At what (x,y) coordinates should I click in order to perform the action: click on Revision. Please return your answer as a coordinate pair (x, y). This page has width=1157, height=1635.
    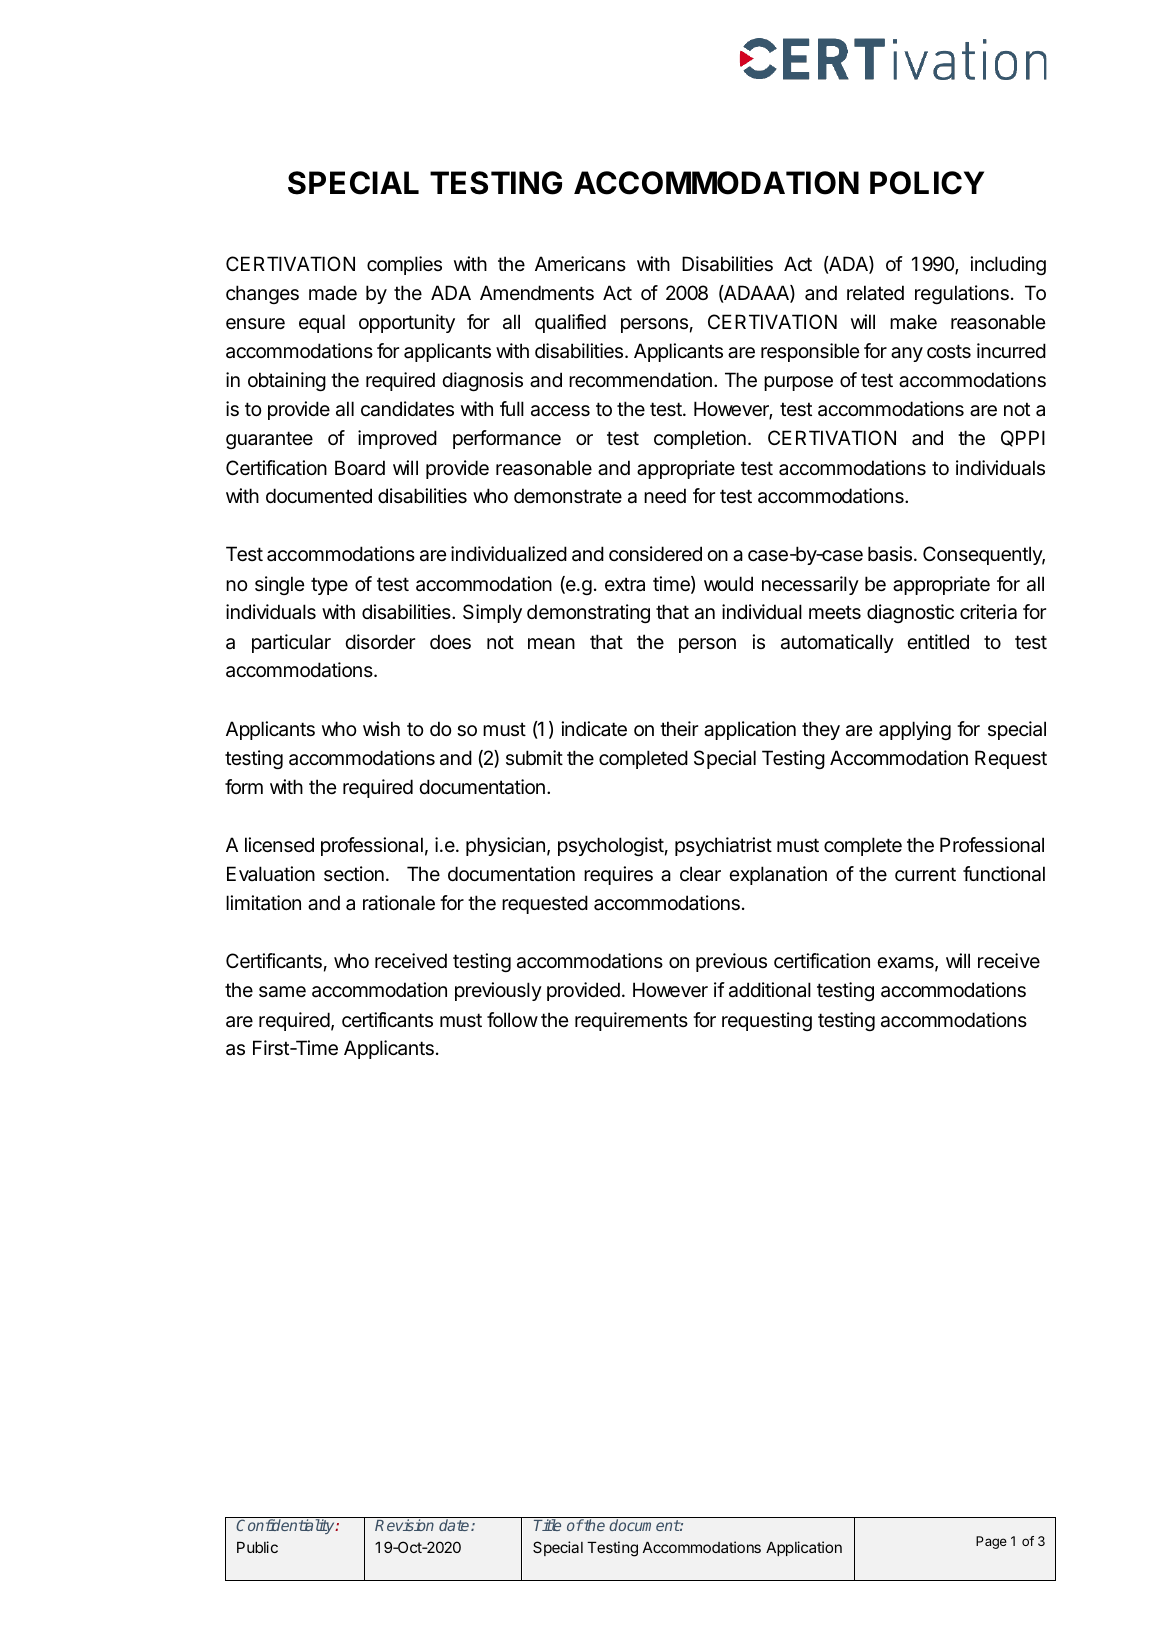
    Looking at the image, I should click on (404, 1525).
